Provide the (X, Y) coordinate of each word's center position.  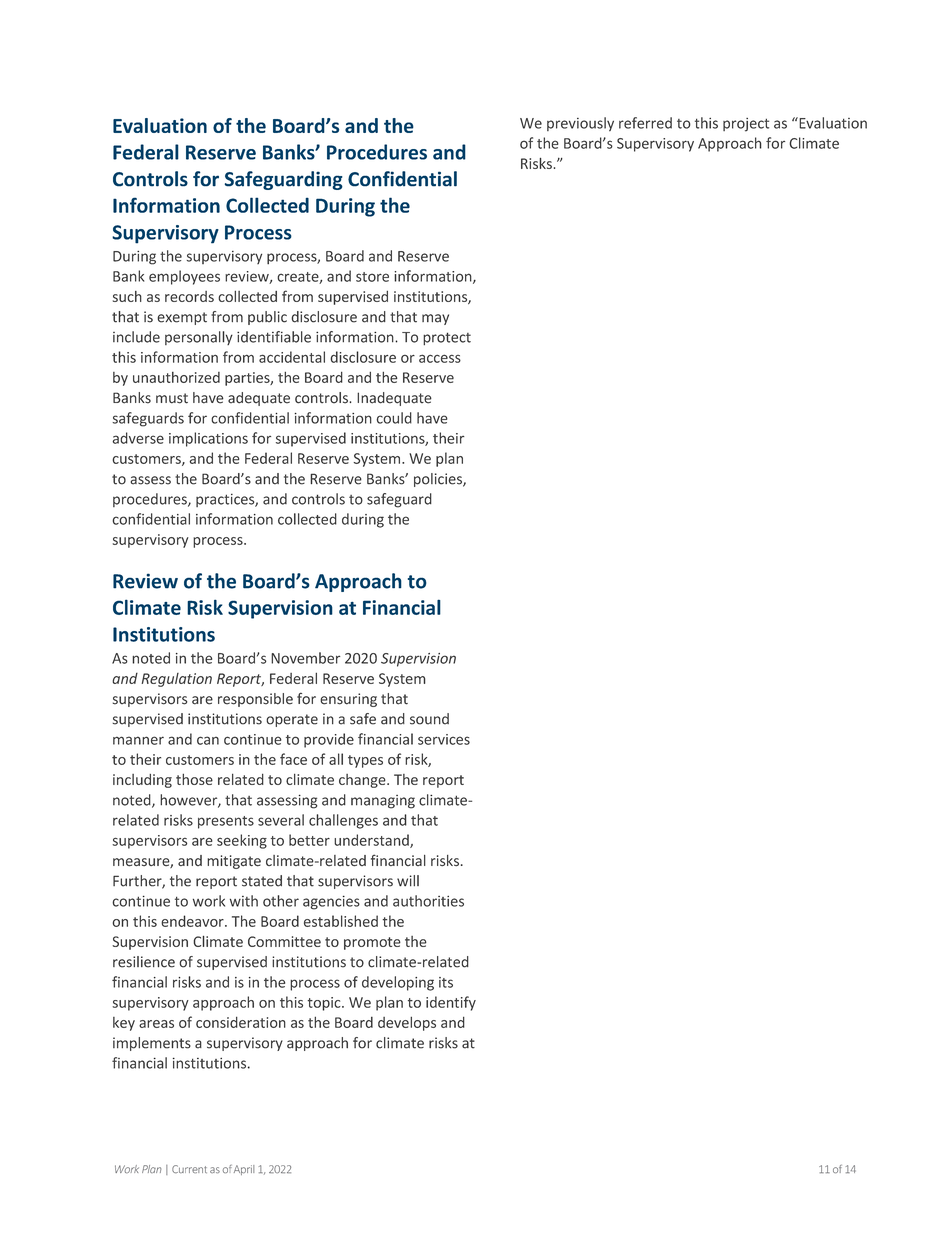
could (394, 418)
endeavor (193, 921)
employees (184, 277)
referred (645, 123)
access (440, 358)
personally (199, 338)
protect (447, 338)
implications (208, 439)
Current (189, 1169)
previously (580, 124)
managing (383, 802)
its (446, 982)
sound (429, 719)
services (444, 739)
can (208, 740)
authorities (428, 901)
